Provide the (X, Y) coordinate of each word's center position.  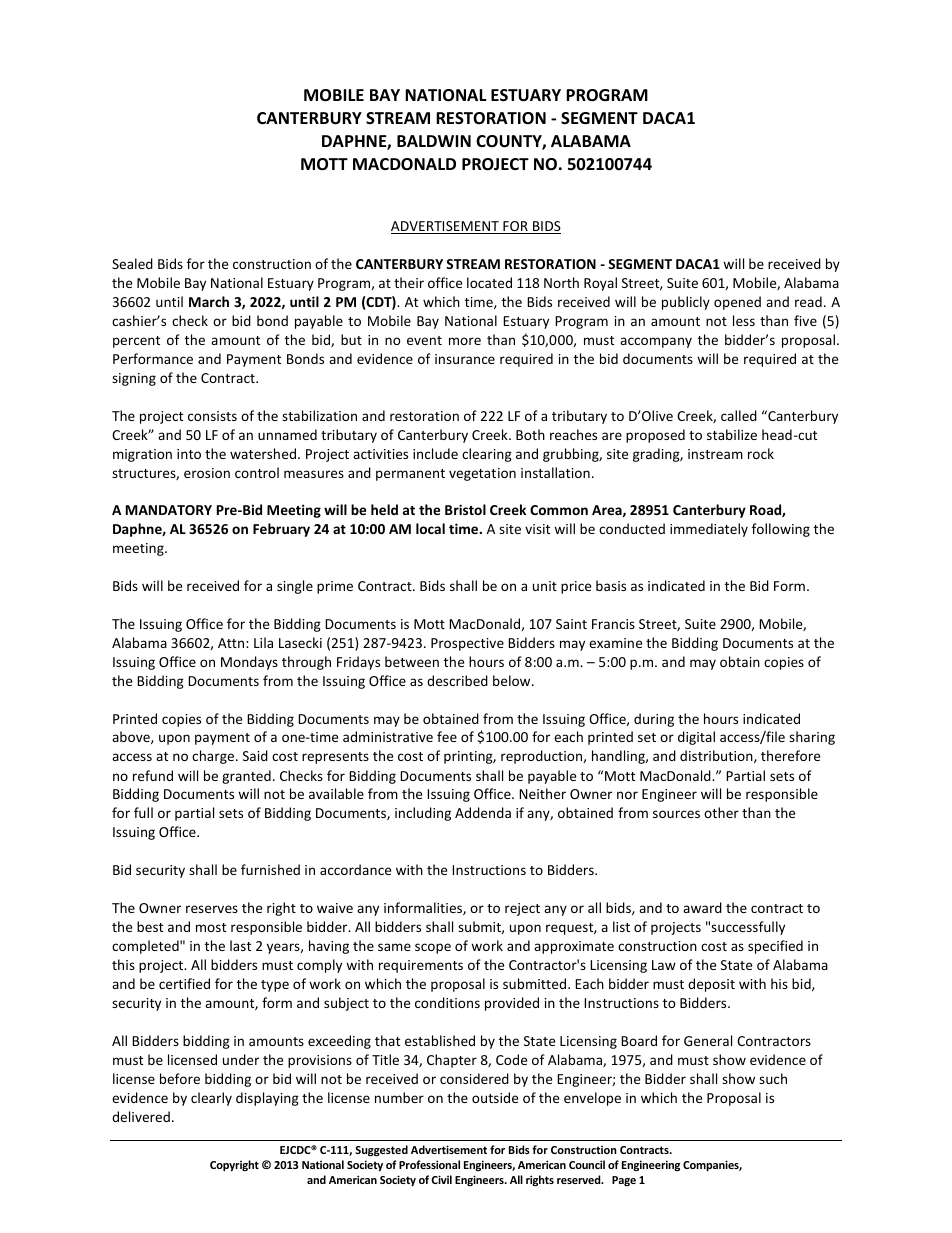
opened (737, 303)
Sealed (132, 263)
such (773, 1078)
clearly (211, 1099)
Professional (429, 1164)
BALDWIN (434, 141)
